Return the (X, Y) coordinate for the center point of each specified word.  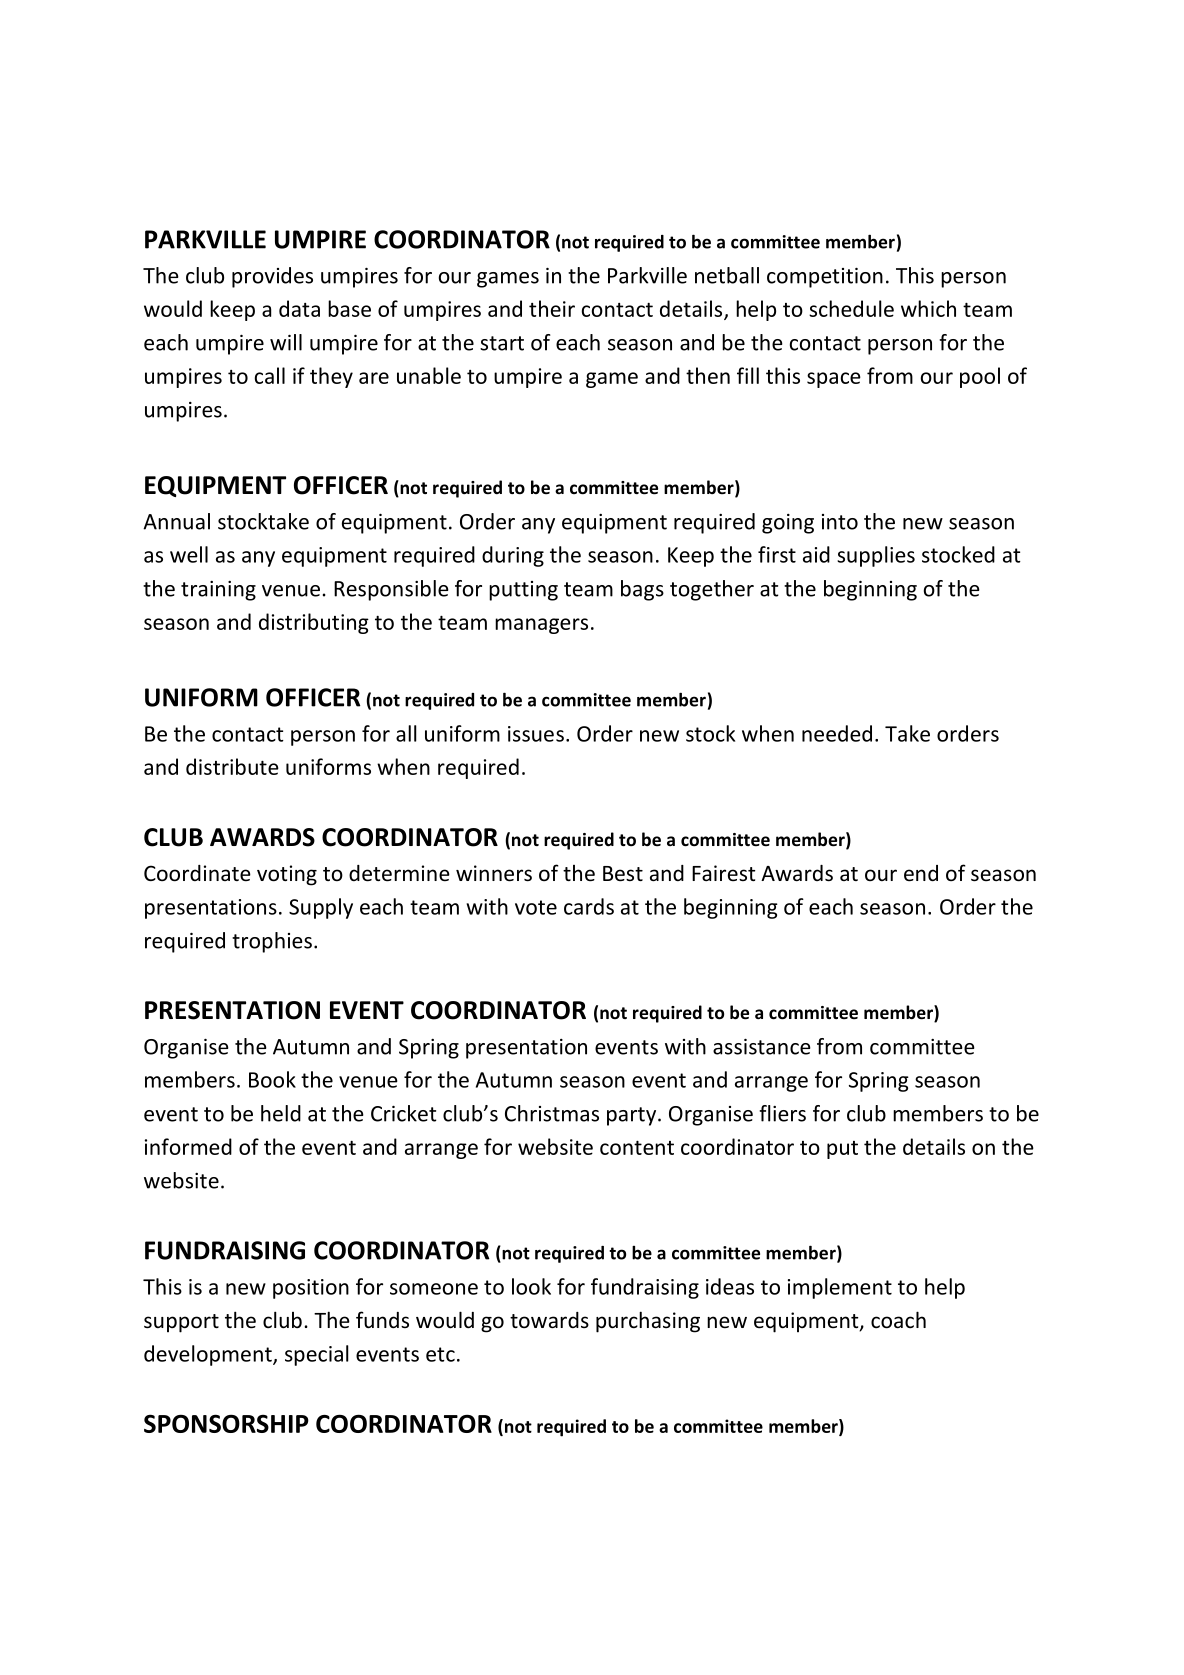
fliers (782, 1113)
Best (623, 874)
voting (287, 875)
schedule (851, 308)
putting (523, 591)
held (281, 1113)
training (218, 591)
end (921, 873)
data (299, 308)
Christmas (552, 1113)
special (317, 1355)
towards (549, 1320)
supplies (876, 556)
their (552, 308)
